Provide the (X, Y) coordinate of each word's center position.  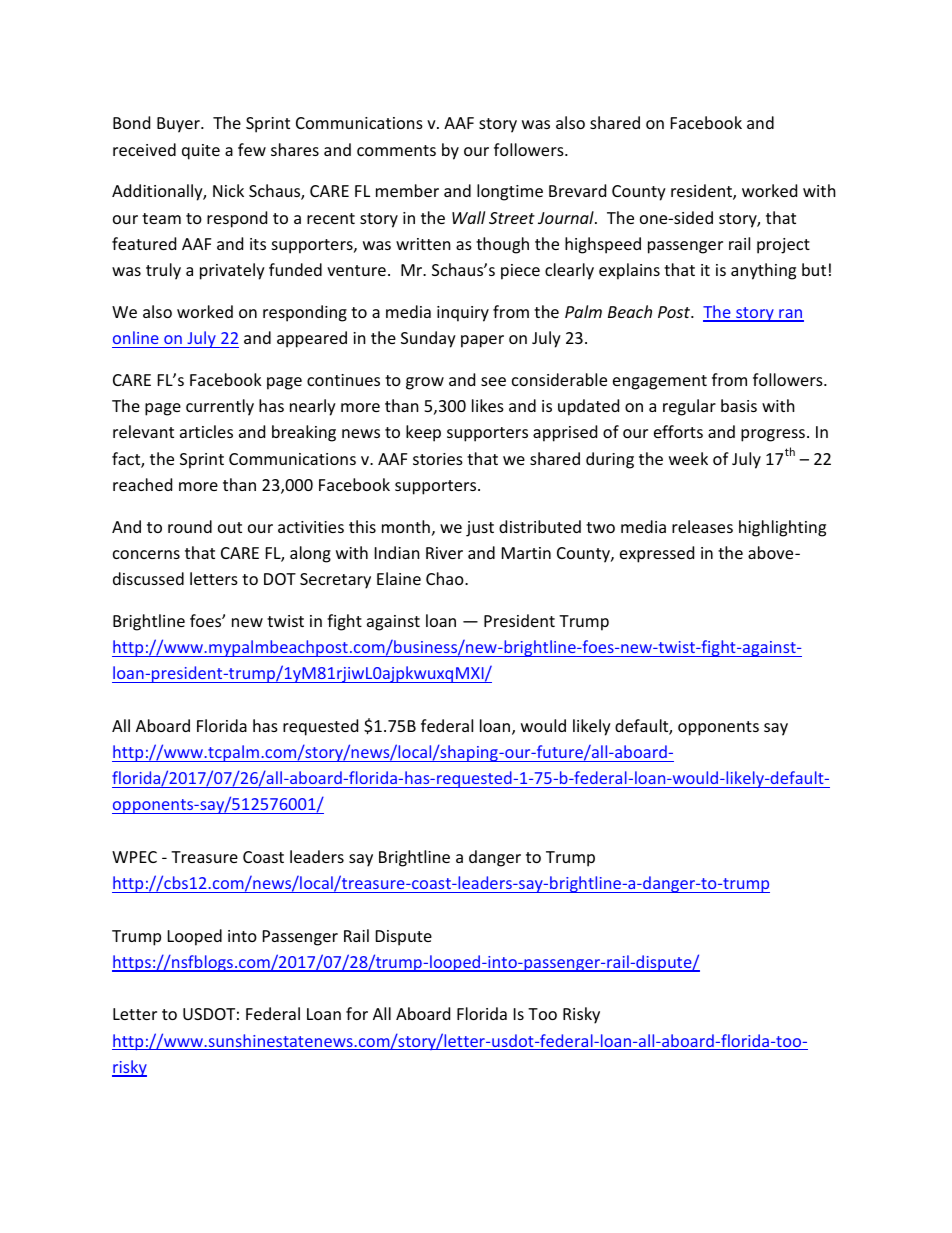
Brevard (577, 190)
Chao (446, 578)
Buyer (179, 125)
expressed (657, 554)
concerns (146, 554)
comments (396, 150)
